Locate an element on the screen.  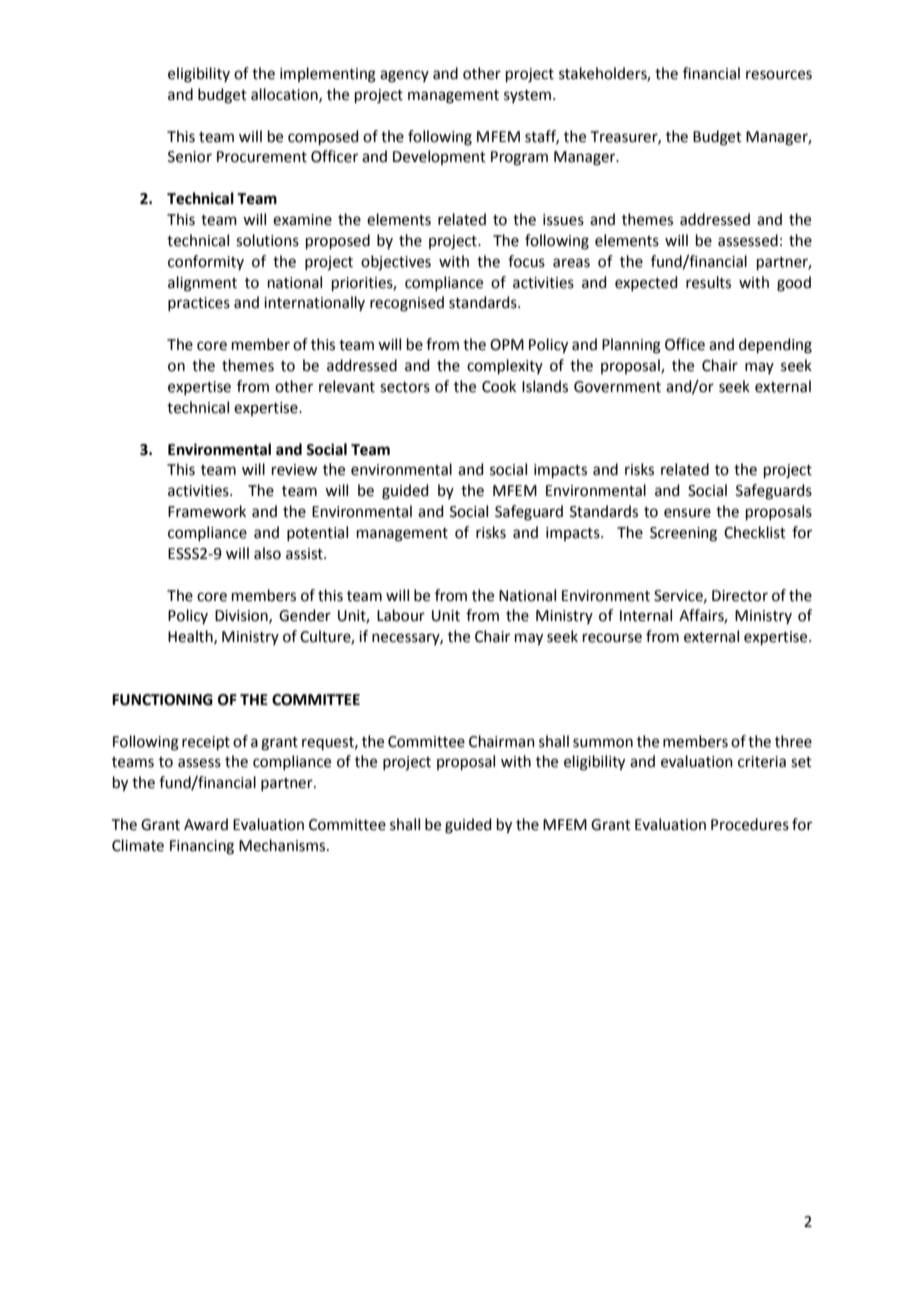
allocation is located at coordinates (285, 95).
